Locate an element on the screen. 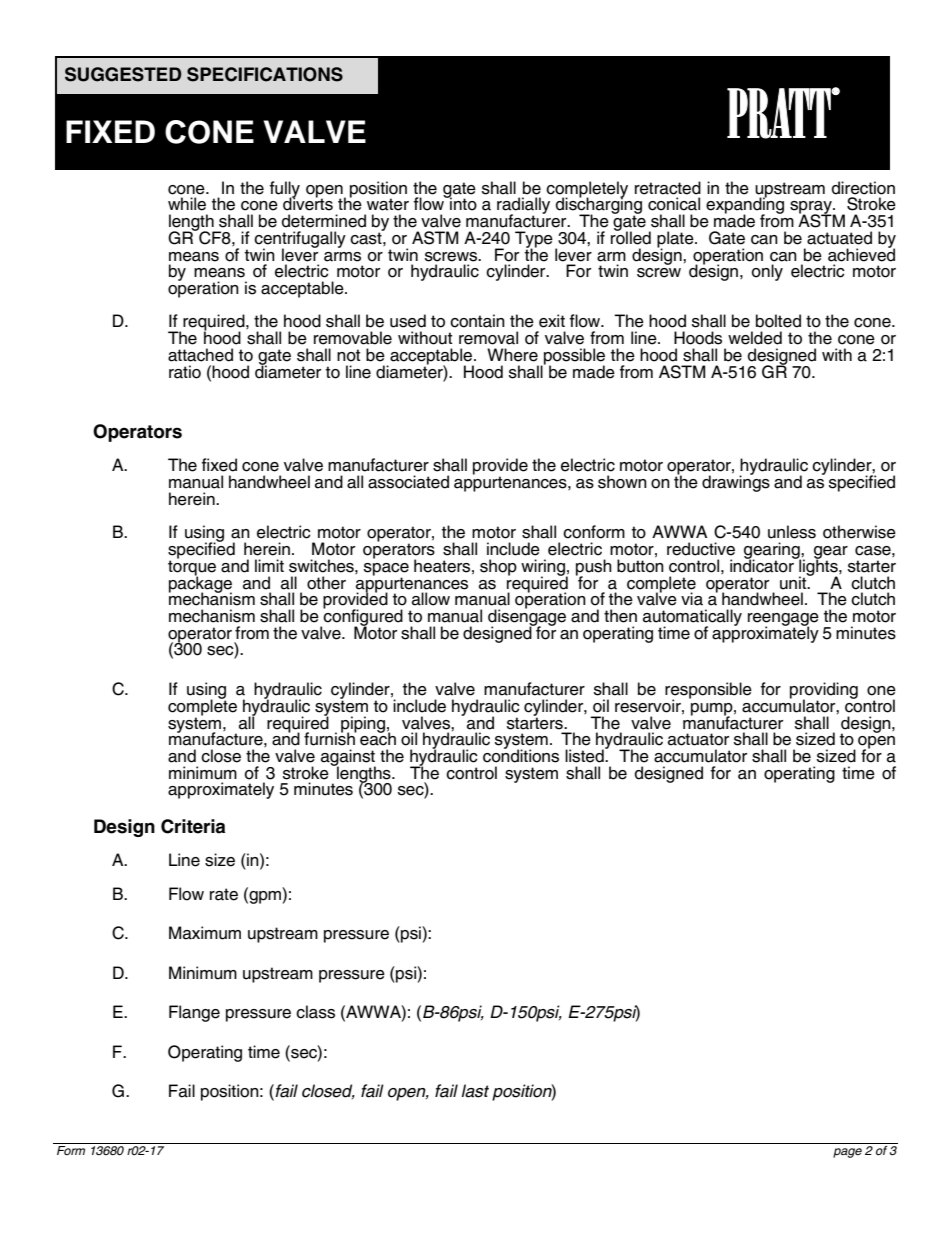 The image size is (952, 1233). drawings is located at coordinates (736, 482).
